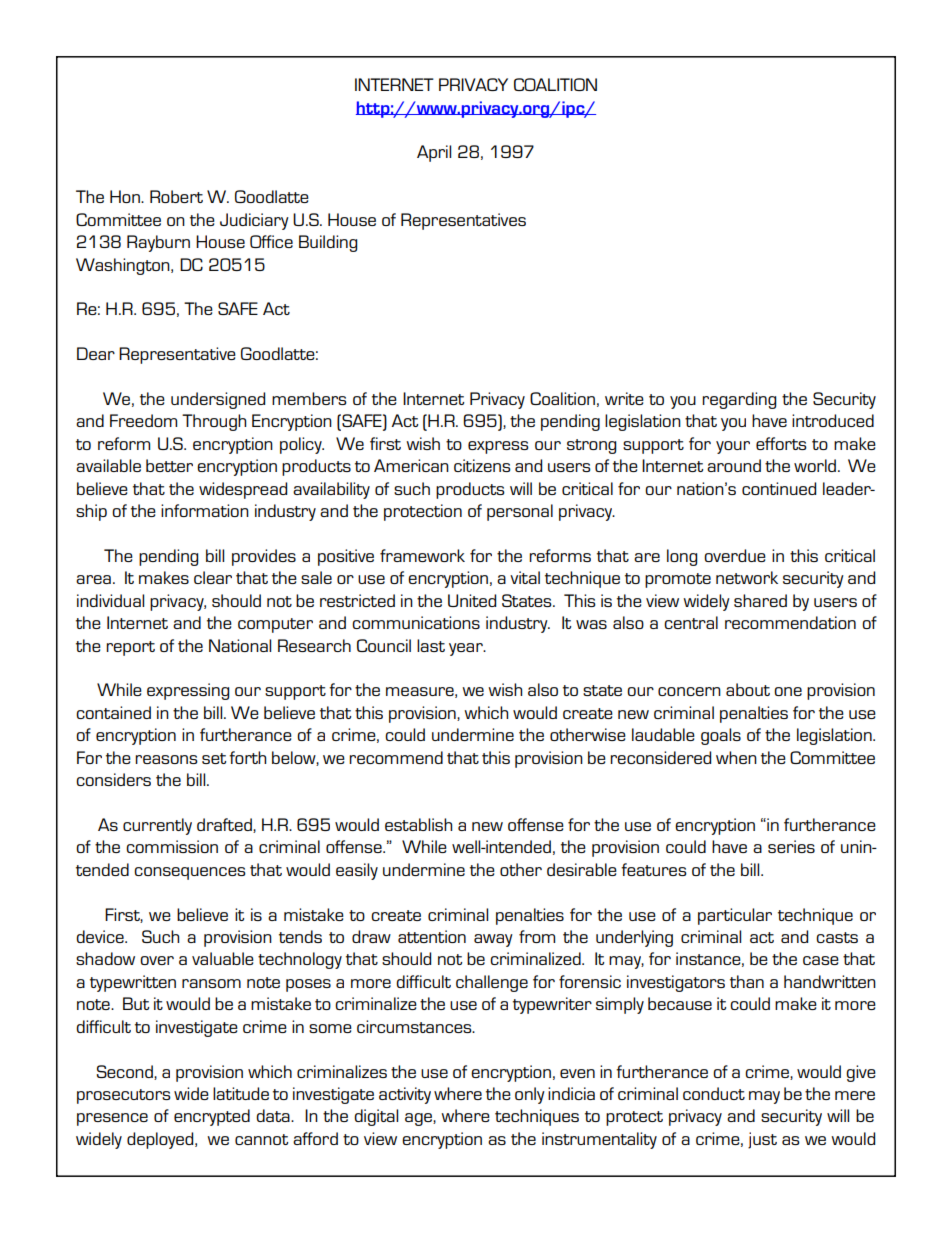 The height and width of the screenshot is (1233, 952). Describe the element at coordinates (739, 400) in the screenshot. I see `regarding` at that location.
